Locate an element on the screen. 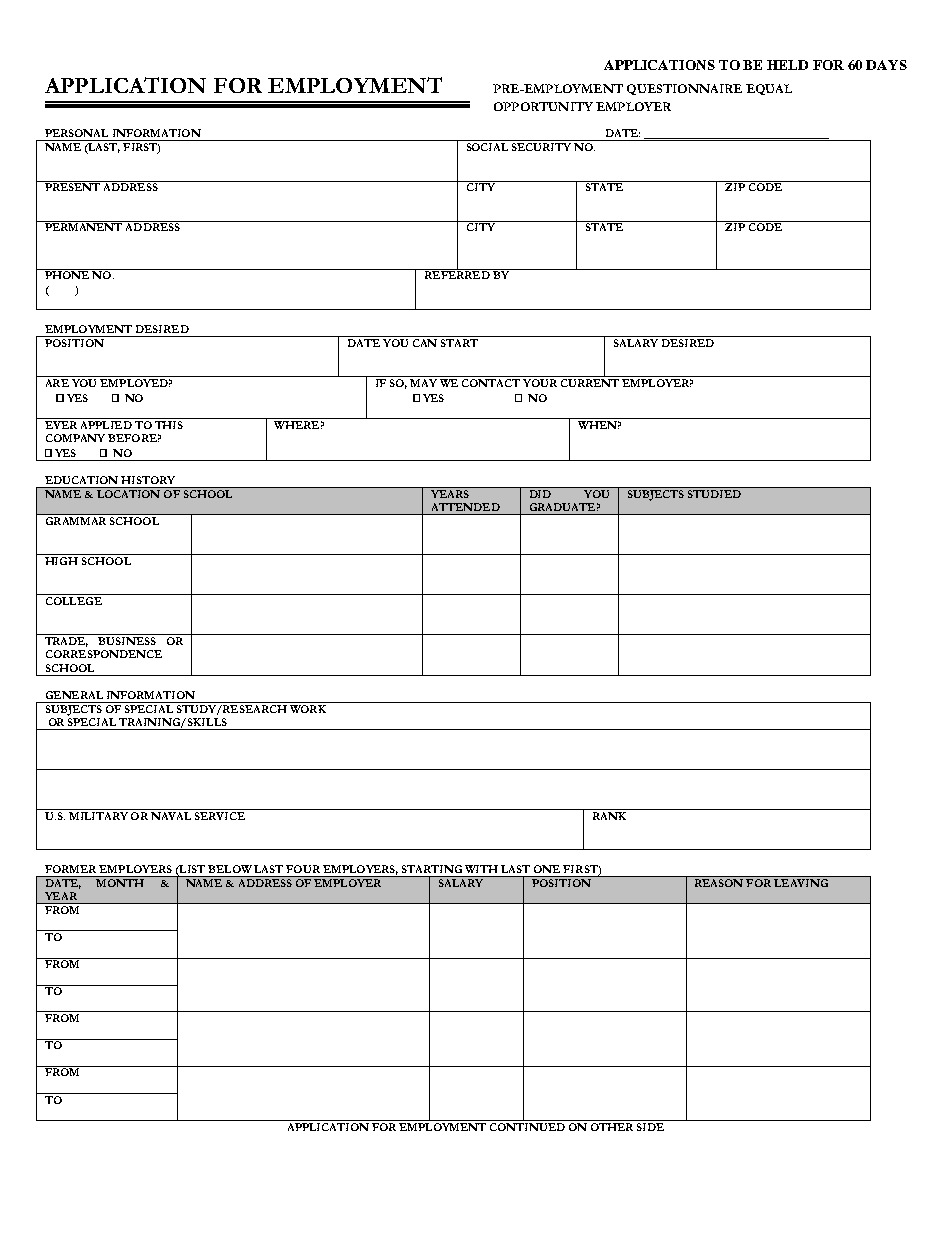 This screenshot has height=1233, width=952. CAN is located at coordinates (425, 343).
